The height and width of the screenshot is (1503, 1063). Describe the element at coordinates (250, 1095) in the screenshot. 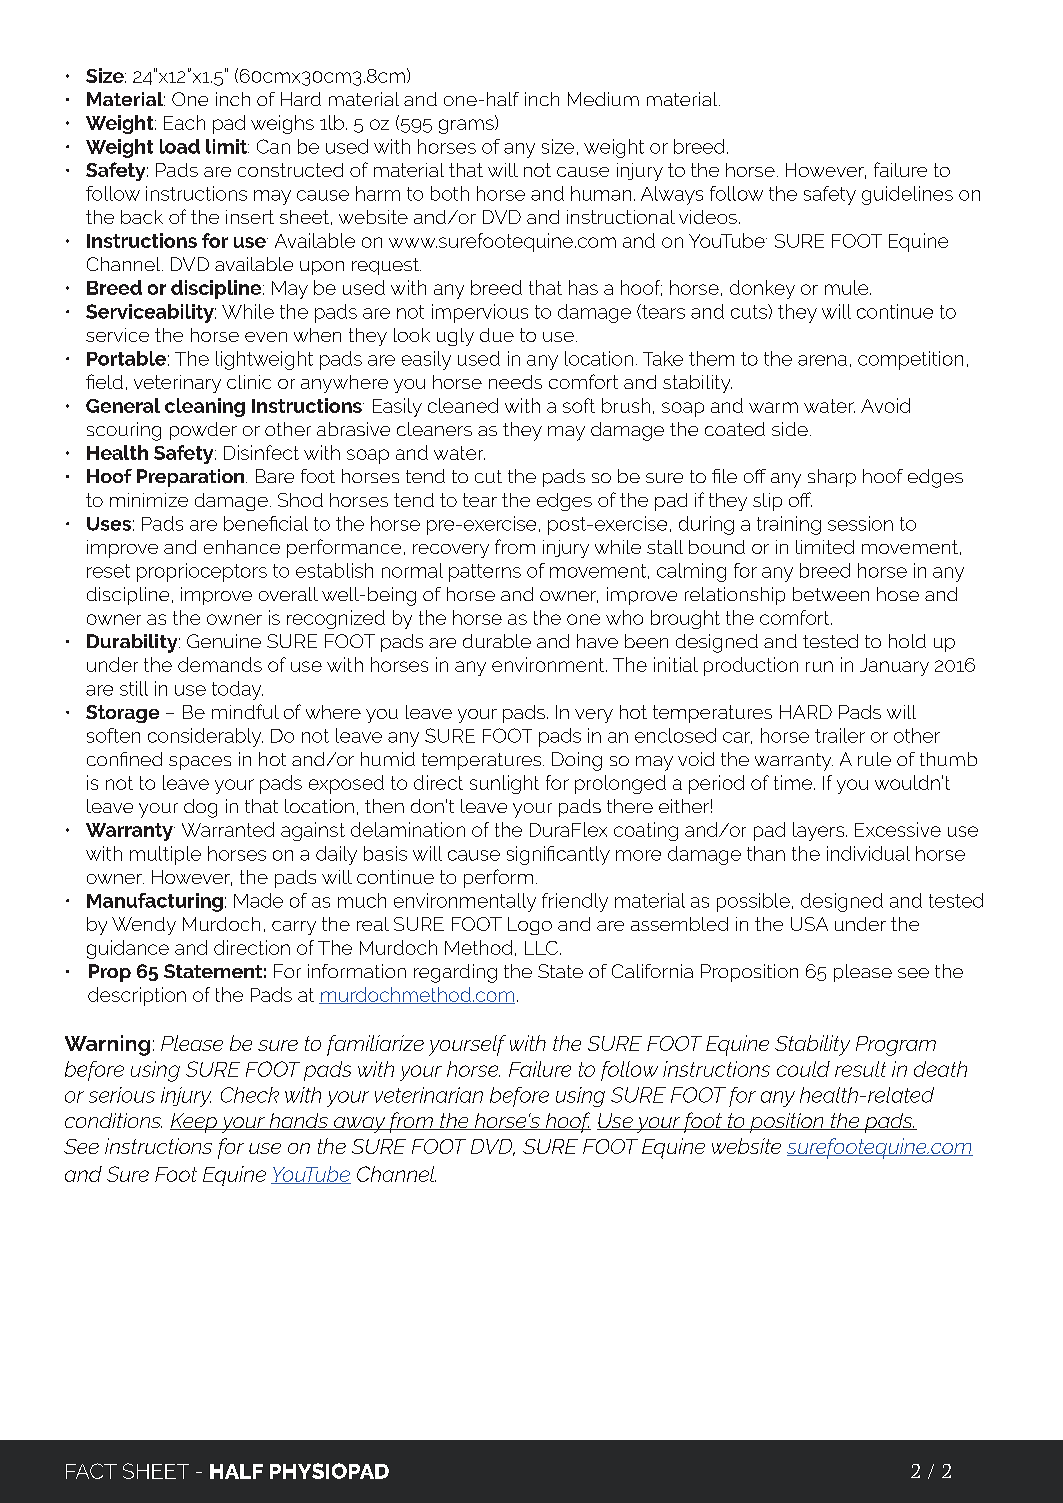

I see `Check` at that location.
